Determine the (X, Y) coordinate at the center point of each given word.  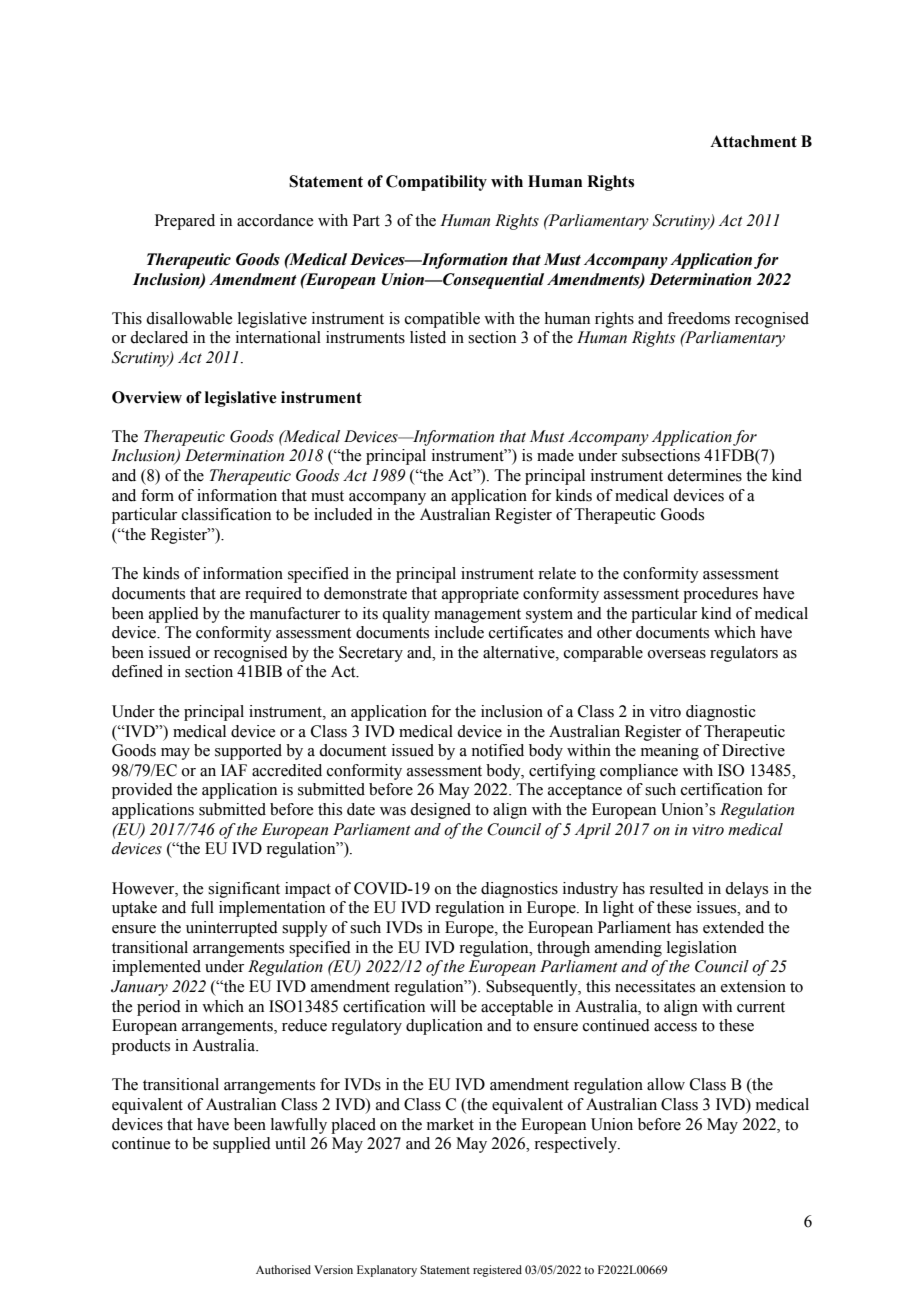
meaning (670, 752)
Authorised (283, 1269)
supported (248, 752)
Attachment (753, 141)
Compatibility (436, 183)
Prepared (185, 222)
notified (497, 750)
